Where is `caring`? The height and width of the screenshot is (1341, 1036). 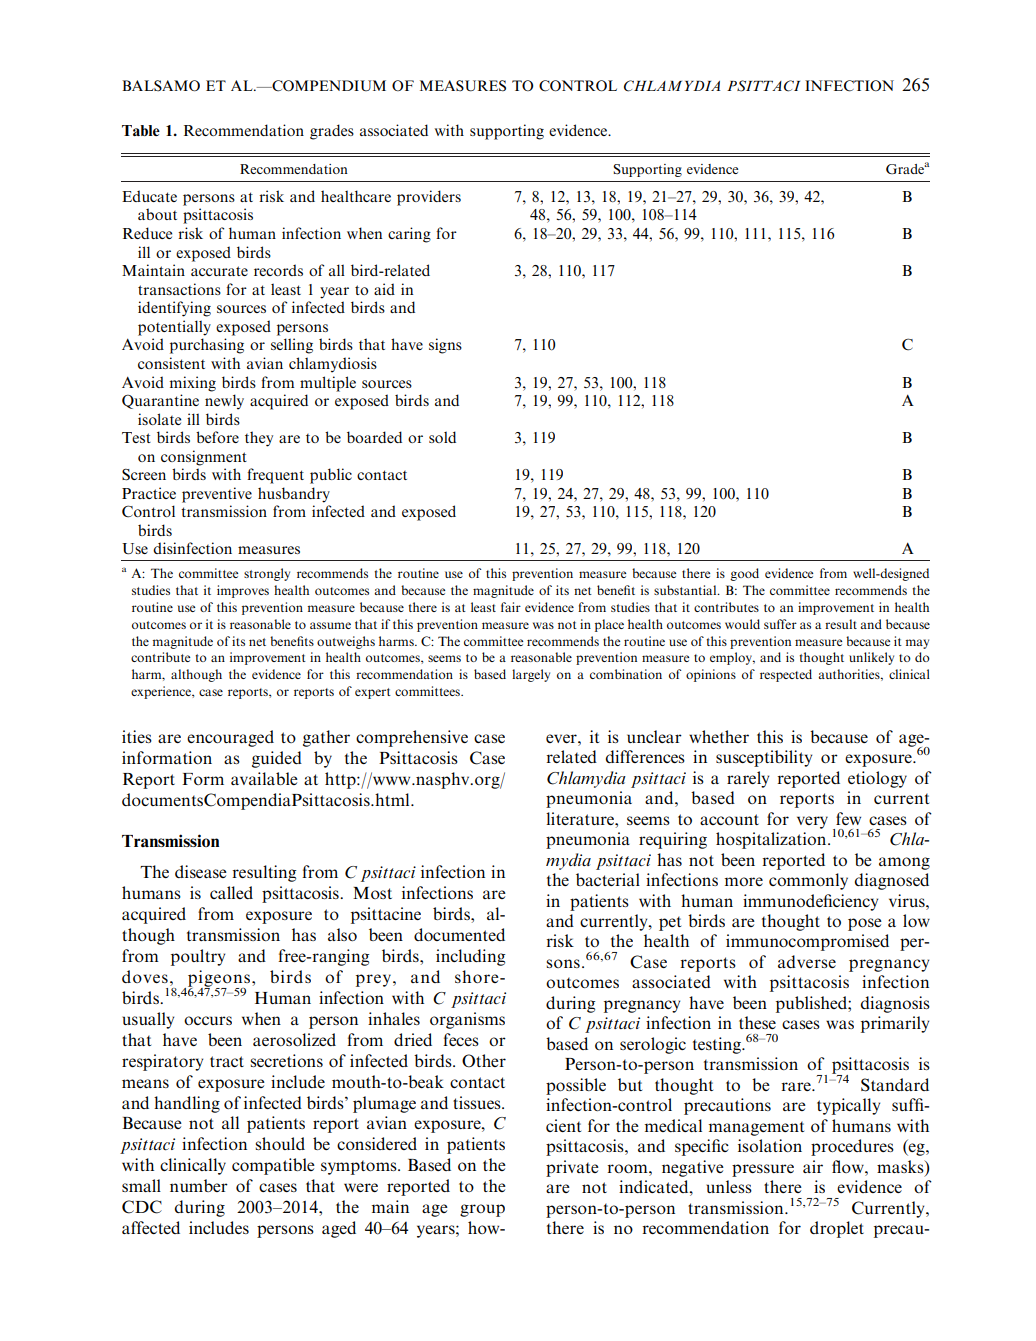
caring is located at coordinates (409, 235).
